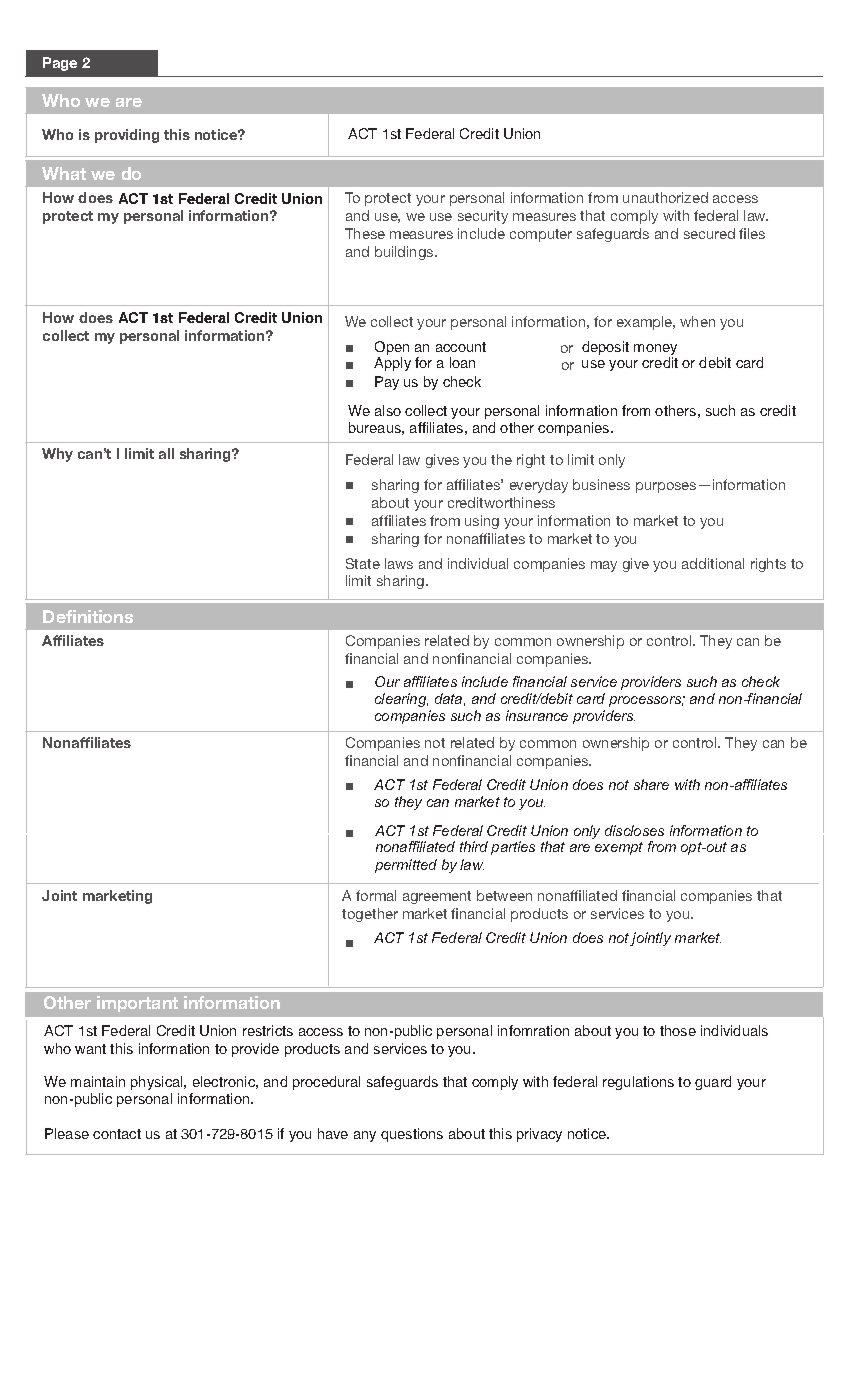 The width and height of the page is (849, 1400). I want to click on exempt, so click(619, 848).
